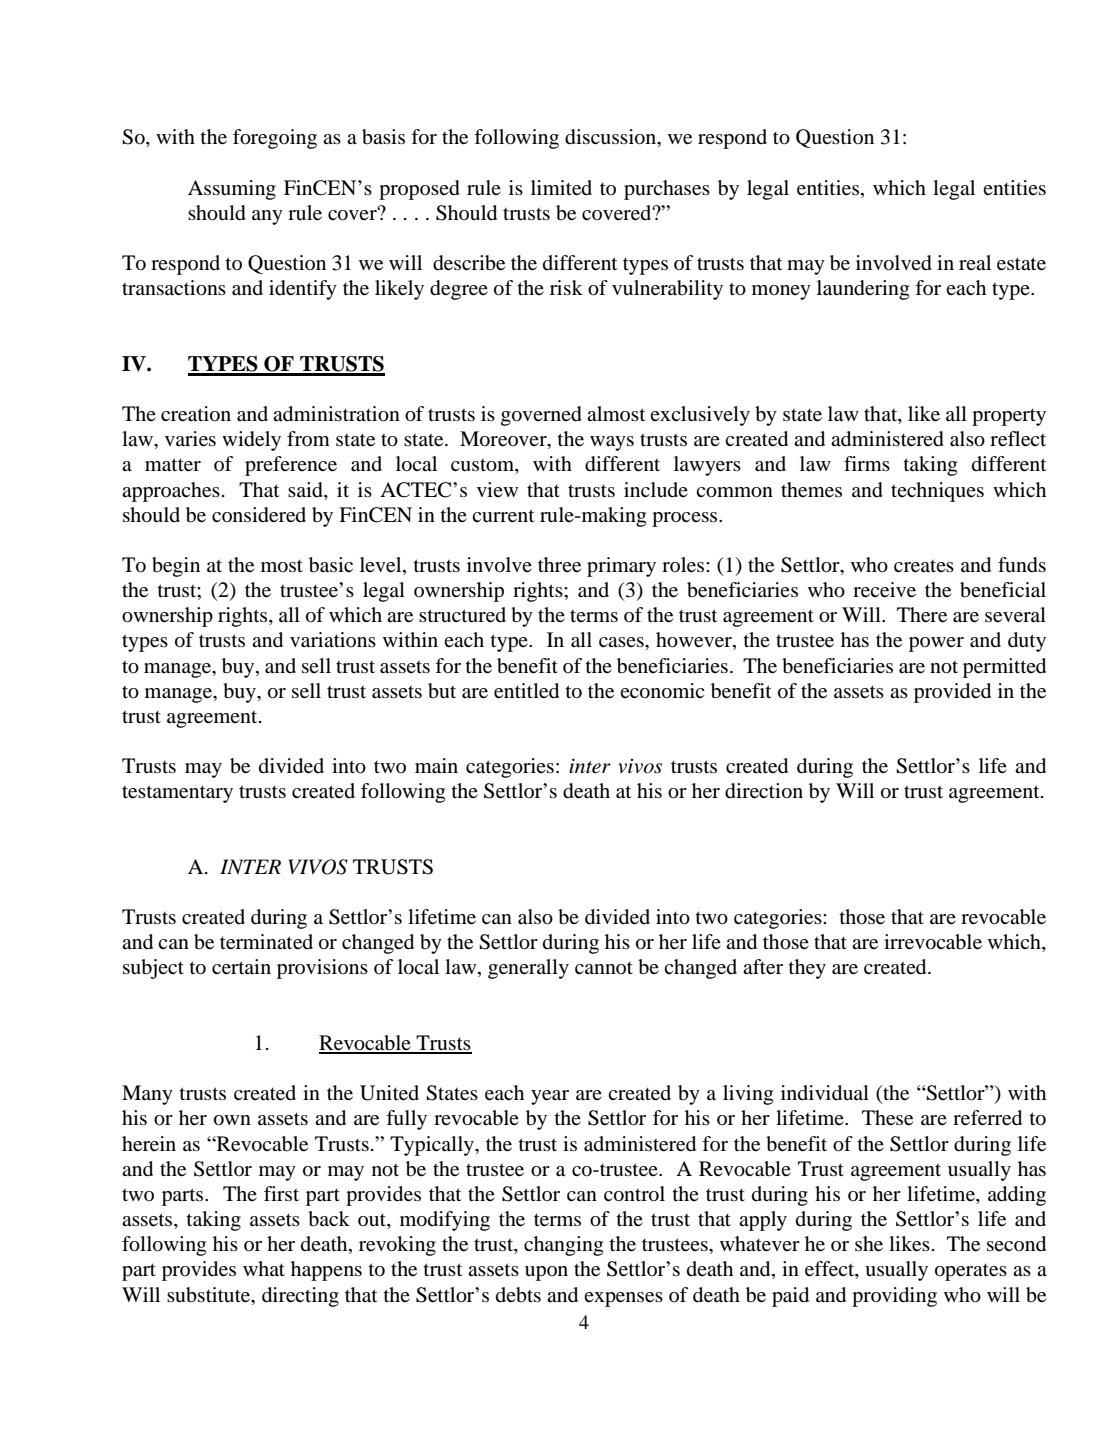 The width and height of the screenshot is (1116, 1444). Describe the element at coordinates (241, 967) in the screenshot. I see `certain` at that location.
